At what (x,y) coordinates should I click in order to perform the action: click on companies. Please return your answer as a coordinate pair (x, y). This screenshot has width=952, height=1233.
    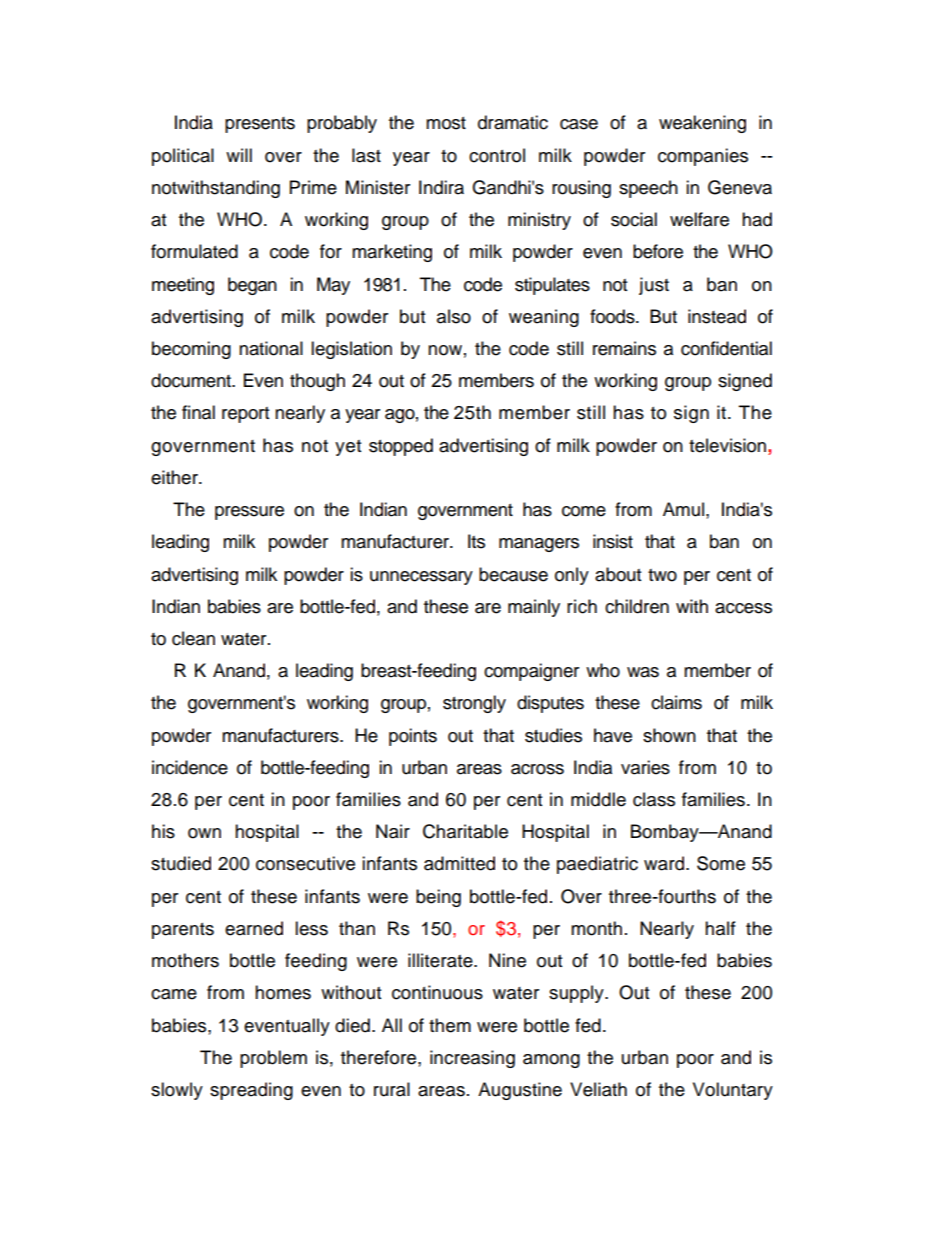
    Looking at the image, I should click on (703, 157).
